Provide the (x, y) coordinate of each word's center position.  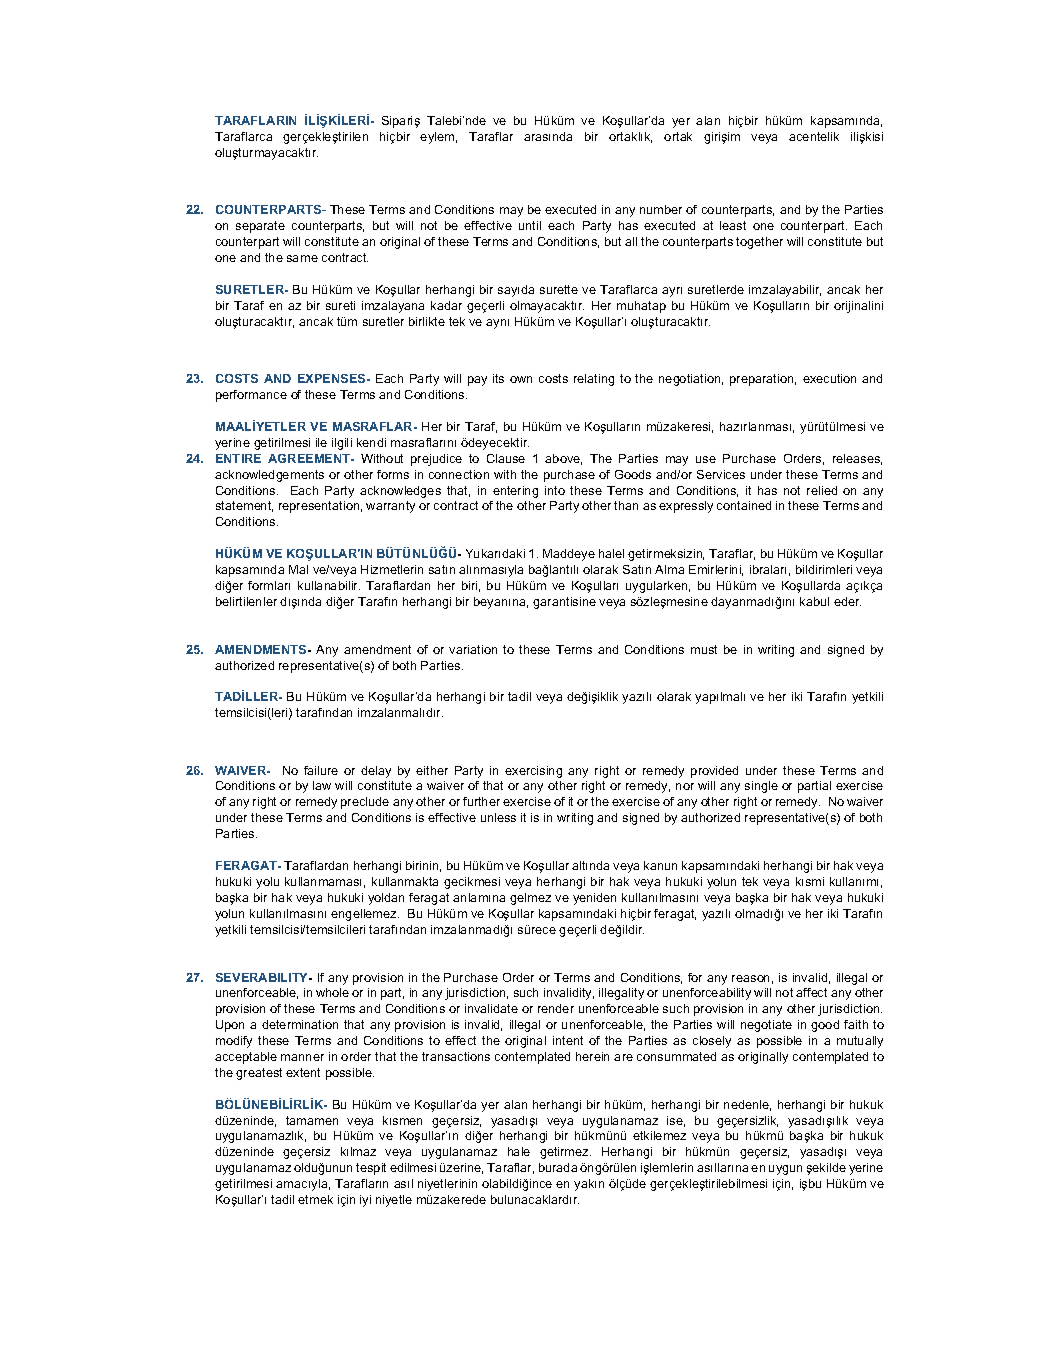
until (530, 225)
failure (321, 770)
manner (302, 1057)
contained (744, 505)
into (555, 490)
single (761, 787)
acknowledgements (269, 476)
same (302, 258)
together (759, 243)
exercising (533, 772)
